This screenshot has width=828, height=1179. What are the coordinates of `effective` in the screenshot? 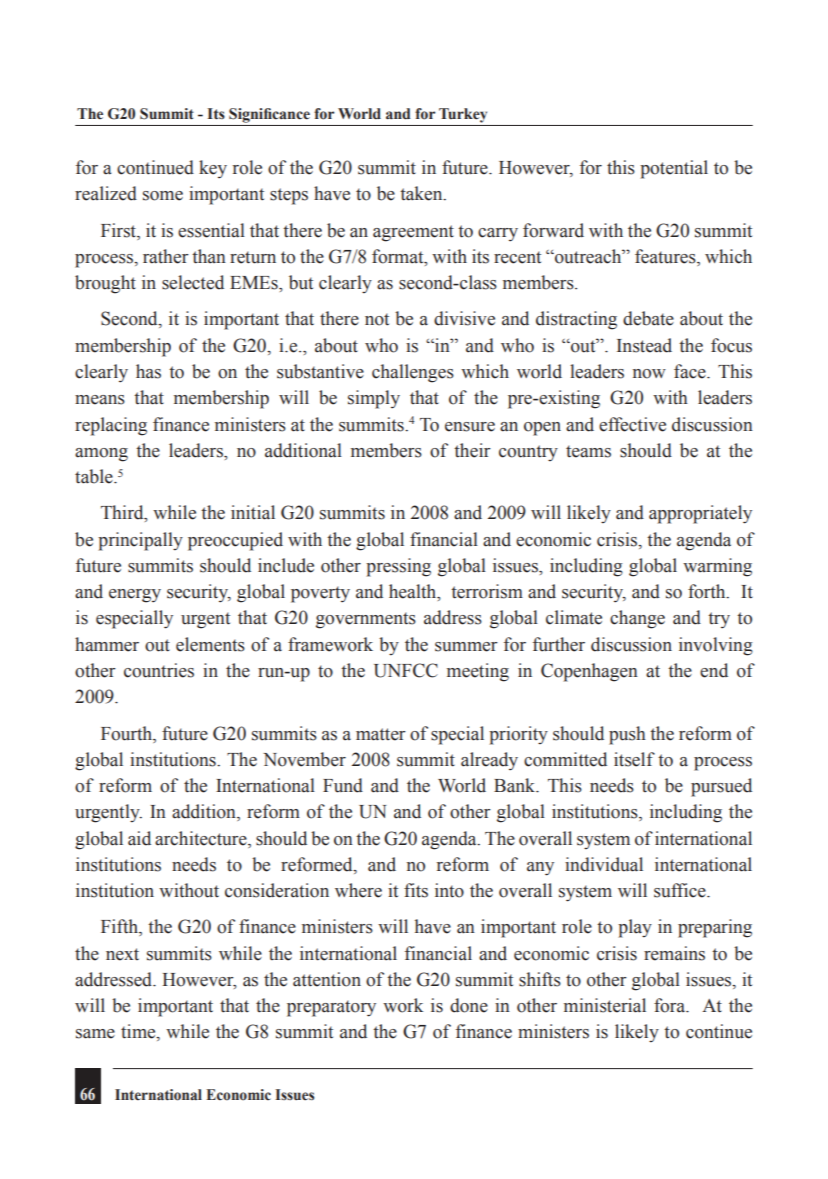 It's located at (632, 424).
